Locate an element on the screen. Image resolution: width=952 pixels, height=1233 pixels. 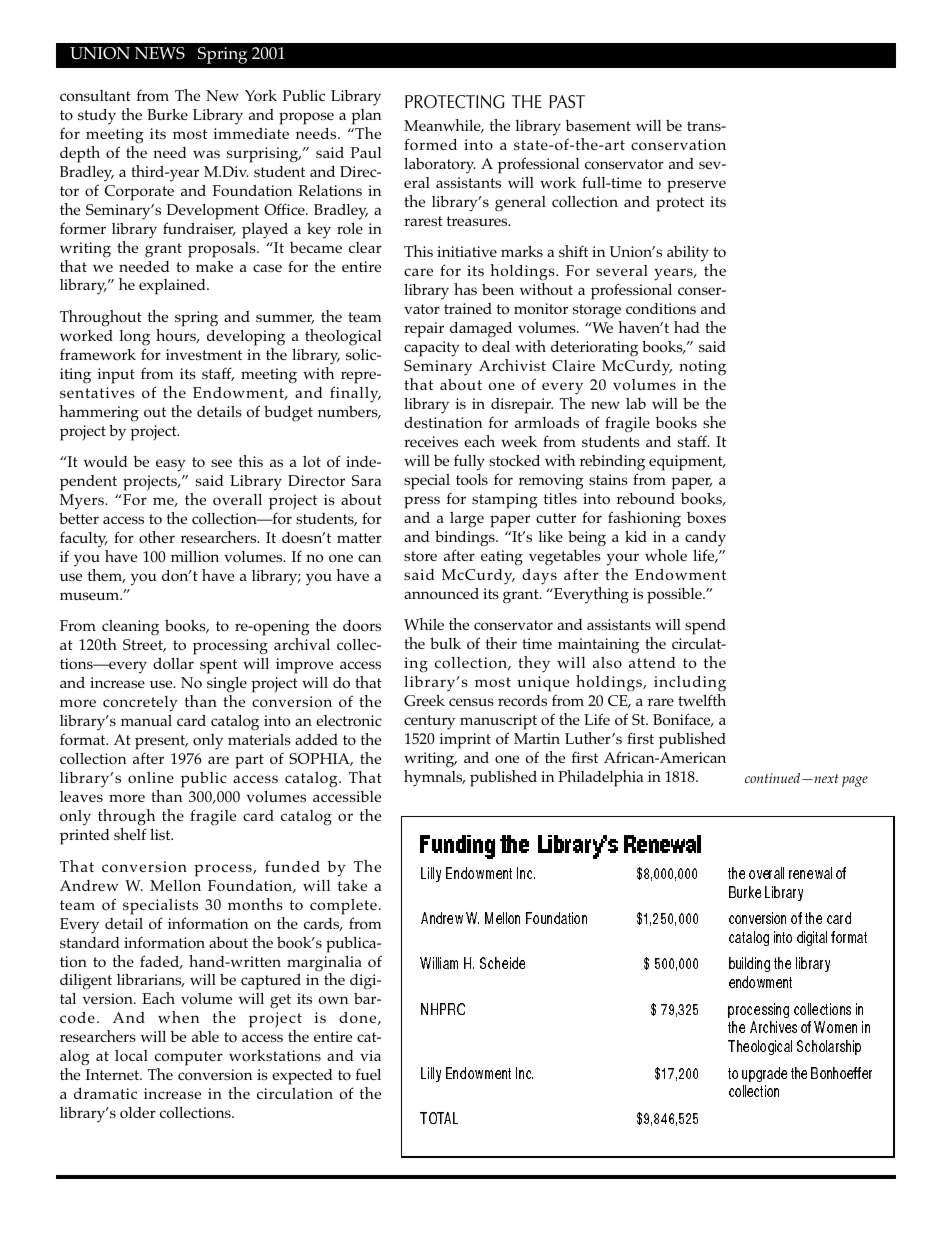
NEWS is located at coordinates (160, 53).
